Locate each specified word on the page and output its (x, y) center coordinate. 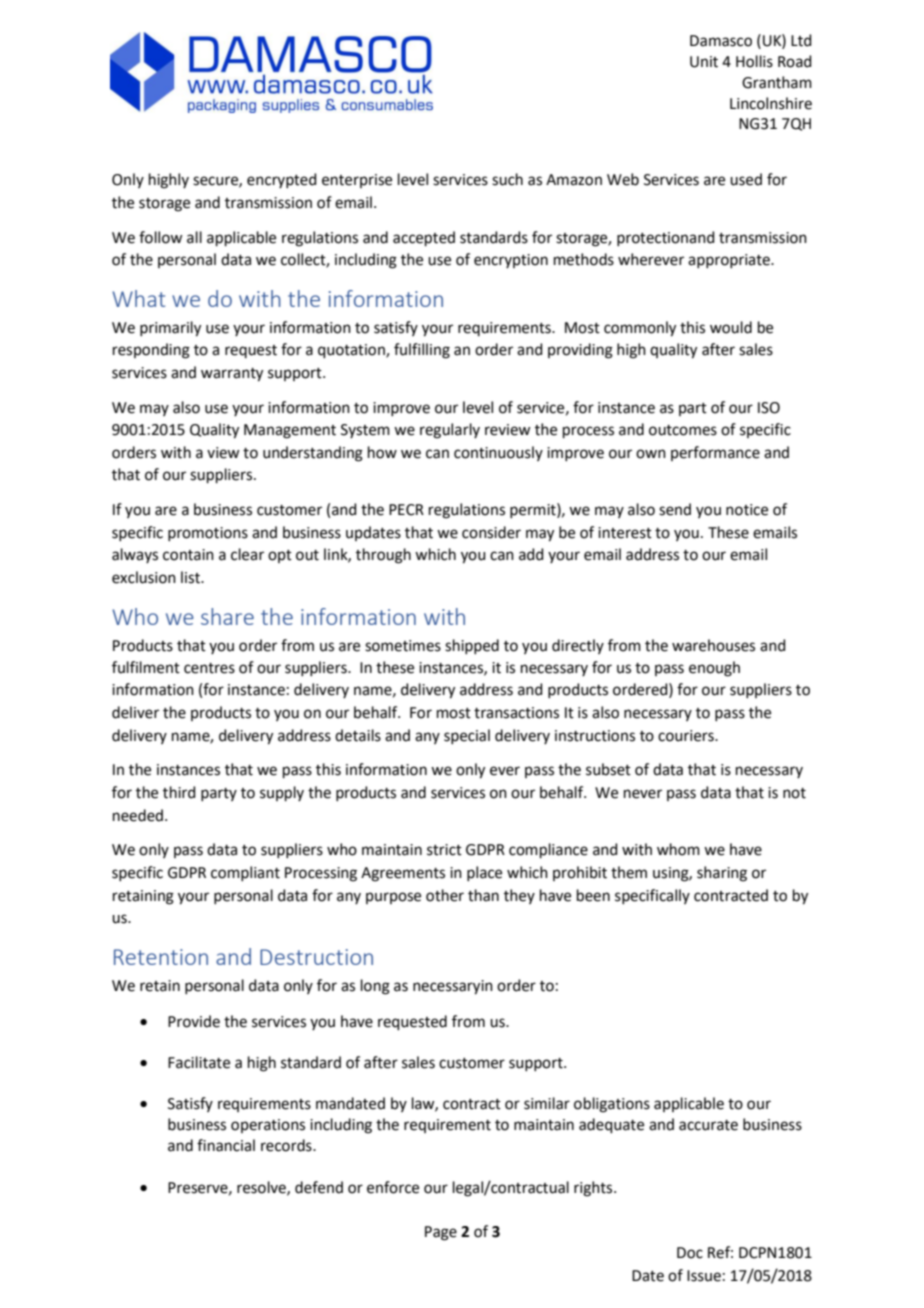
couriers (687, 736)
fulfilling (422, 351)
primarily (170, 329)
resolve (262, 1188)
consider (491, 532)
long (375, 987)
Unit (704, 62)
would (731, 327)
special (467, 736)
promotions (208, 534)
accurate (708, 1125)
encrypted (282, 180)
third (179, 792)
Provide (194, 1021)
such (507, 179)
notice (747, 510)
